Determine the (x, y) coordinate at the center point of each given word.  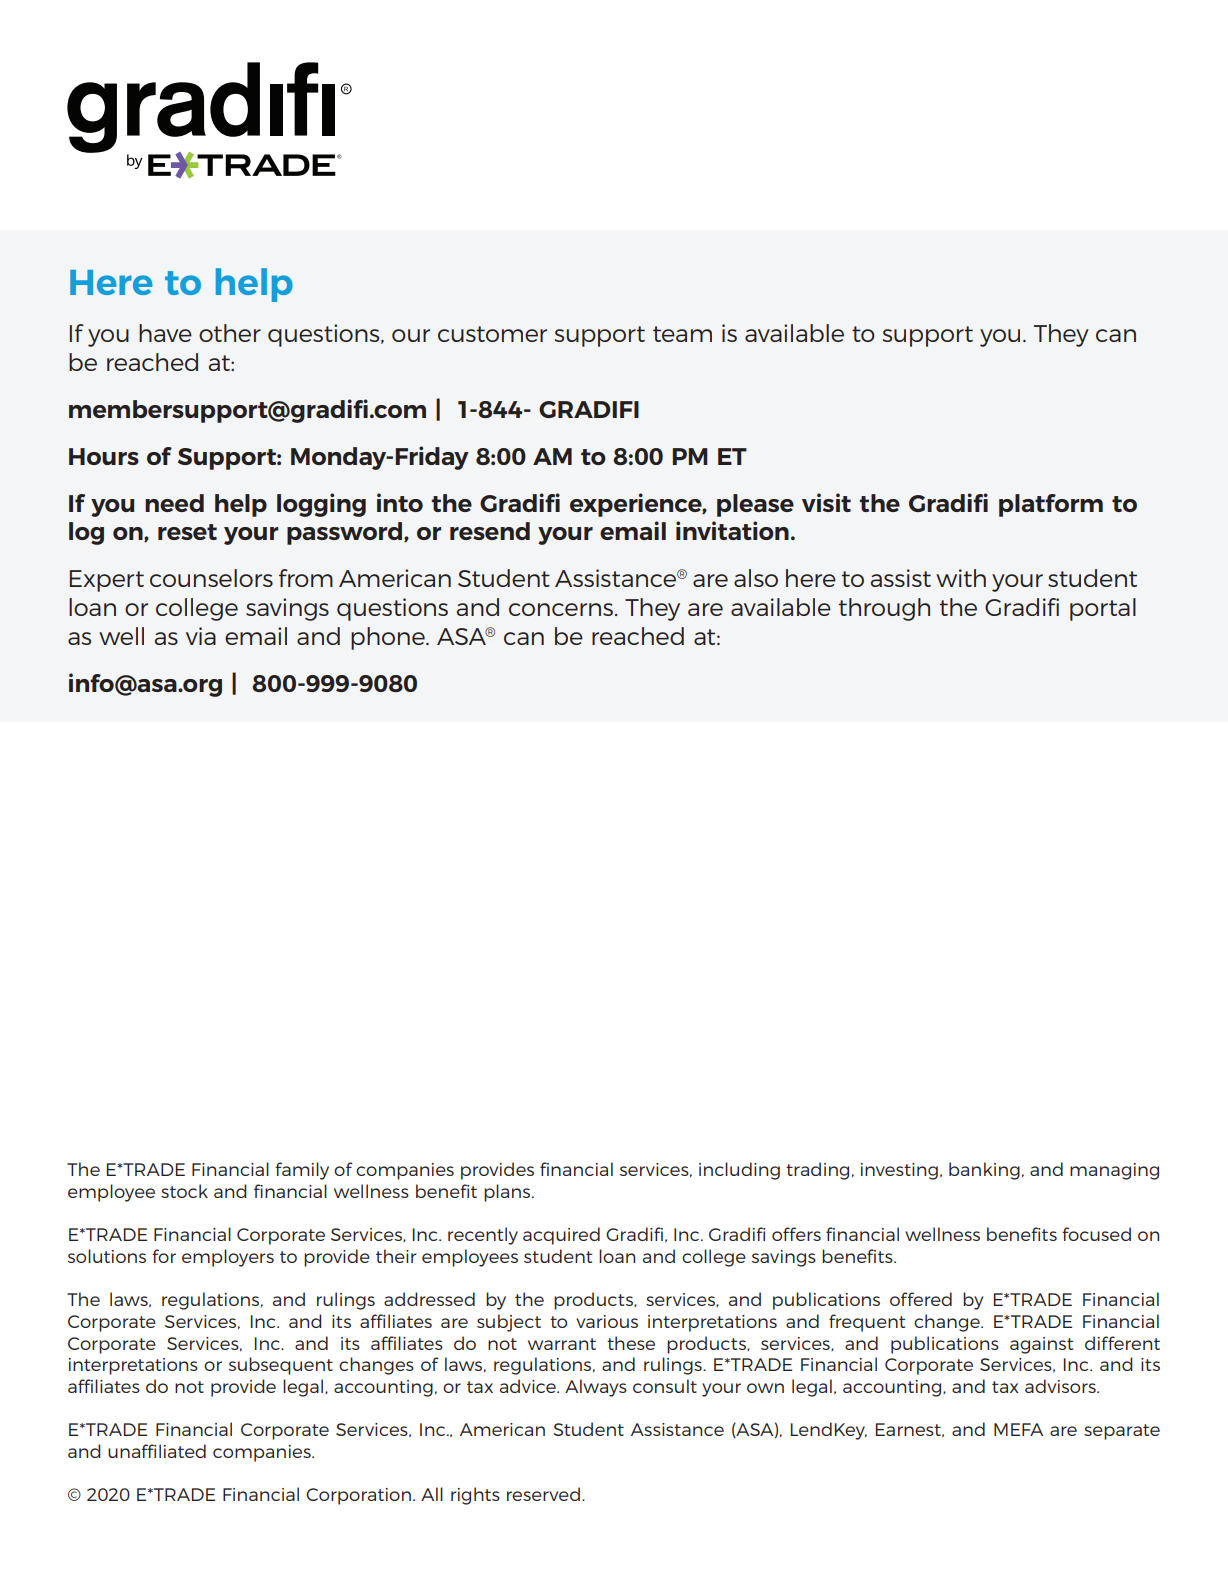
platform (1051, 505)
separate (1122, 1432)
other (230, 333)
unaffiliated (157, 1451)
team (682, 334)
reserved (543, 1494)
